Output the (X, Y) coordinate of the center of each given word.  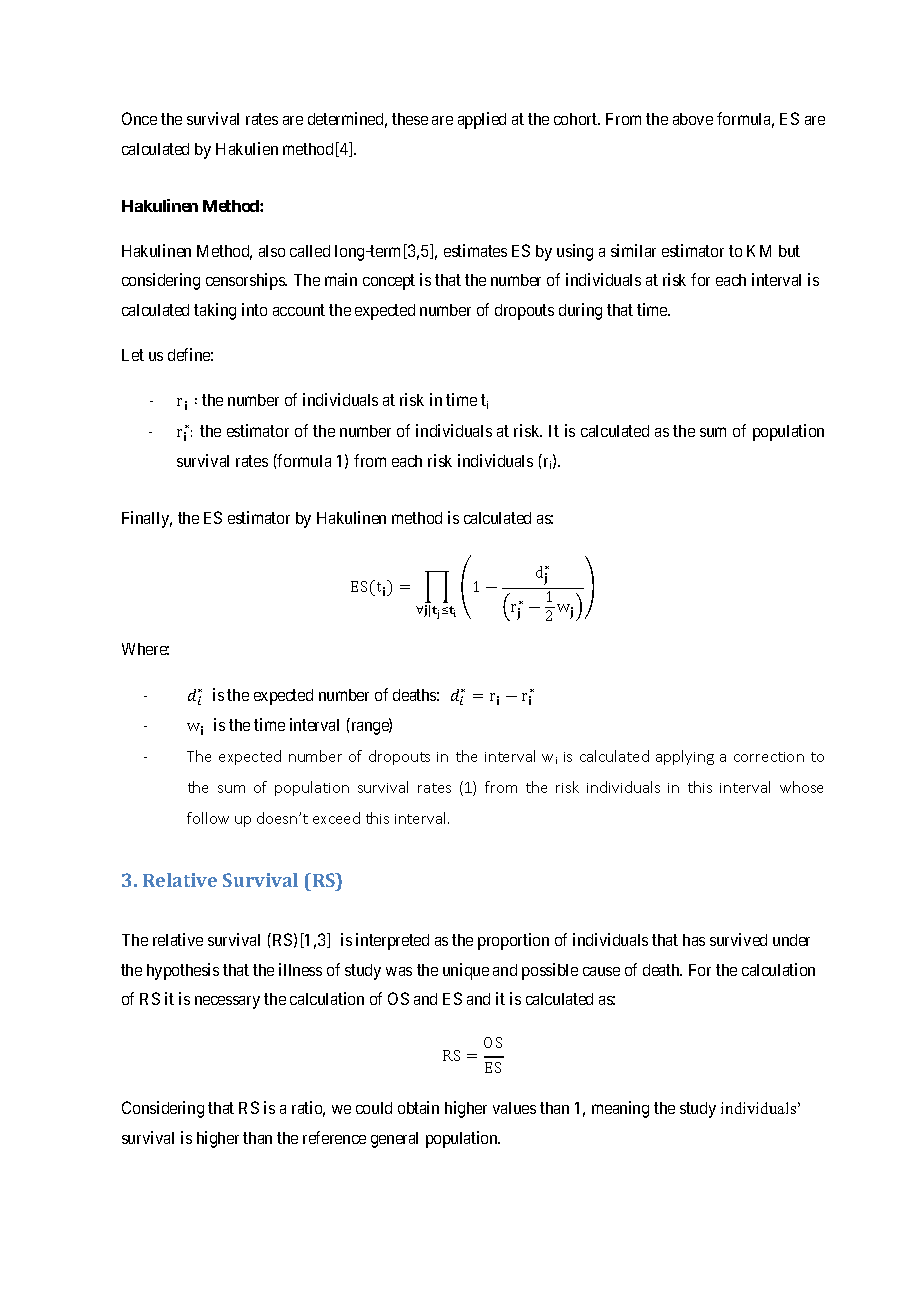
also (272, 251)
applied (482, 120)
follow (208, 818)
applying (685, 757)
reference (334, 1137)
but (789, 251)
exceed (336, 818)
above (693, 119)
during (580, 311)
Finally (147, 519)
